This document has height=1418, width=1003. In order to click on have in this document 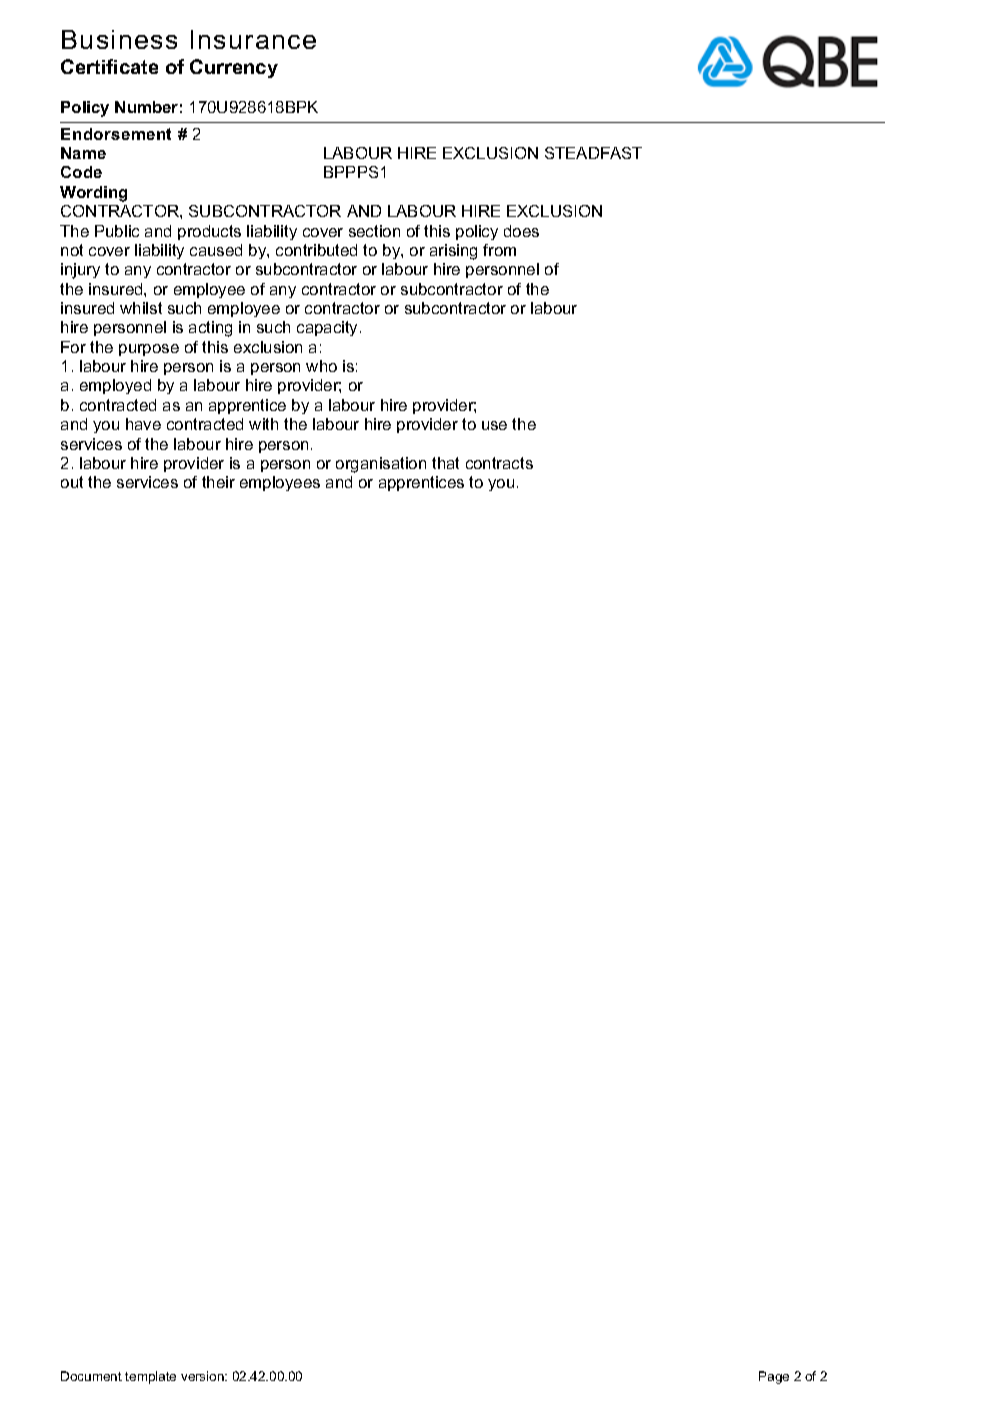, I will do `click(143, 424)`.
